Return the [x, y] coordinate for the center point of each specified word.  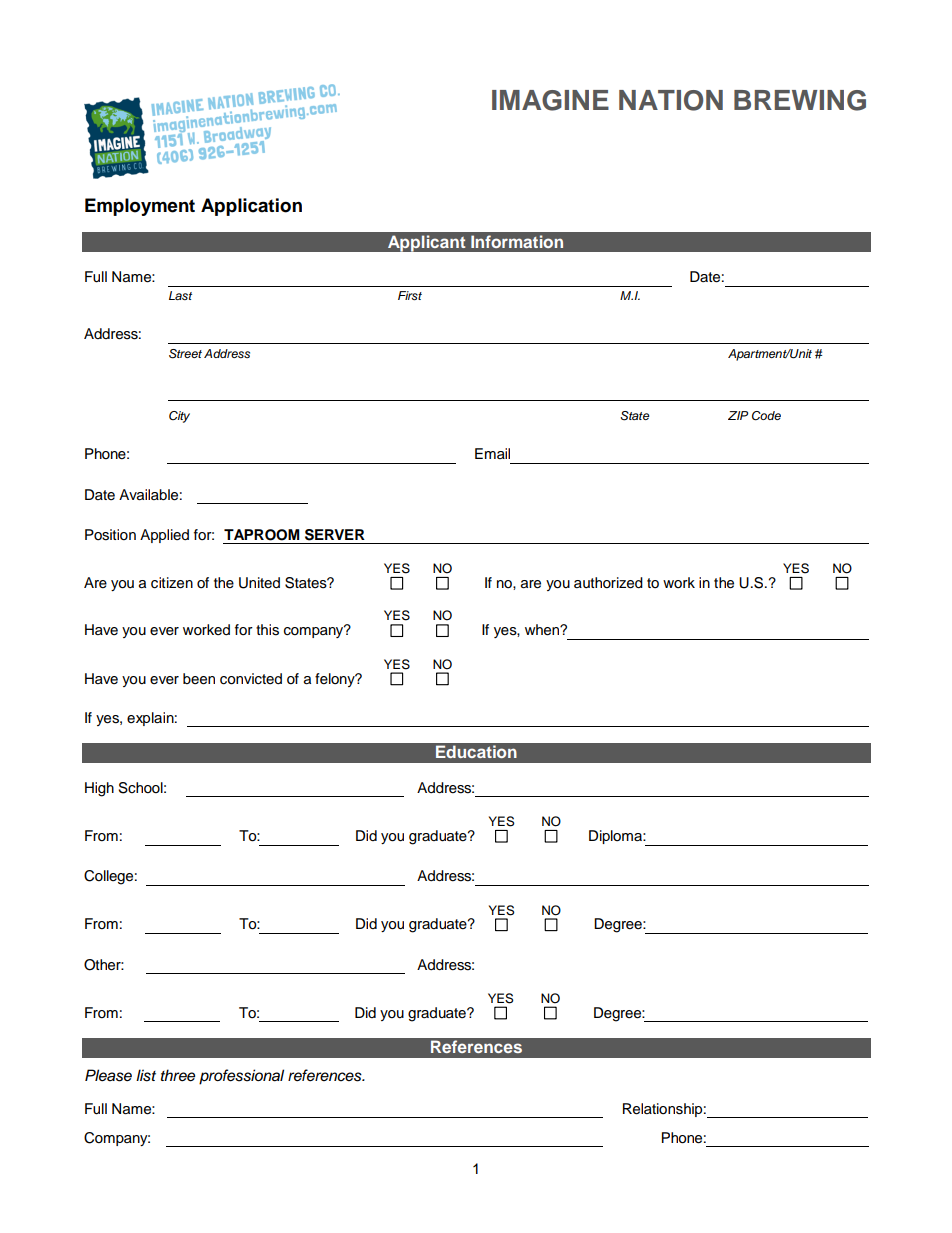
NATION [671, 100]
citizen [172, 583]
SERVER [335, 535]
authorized [608, 583]
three [178, 1075]
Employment [140, 207]
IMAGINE [550, 100]
